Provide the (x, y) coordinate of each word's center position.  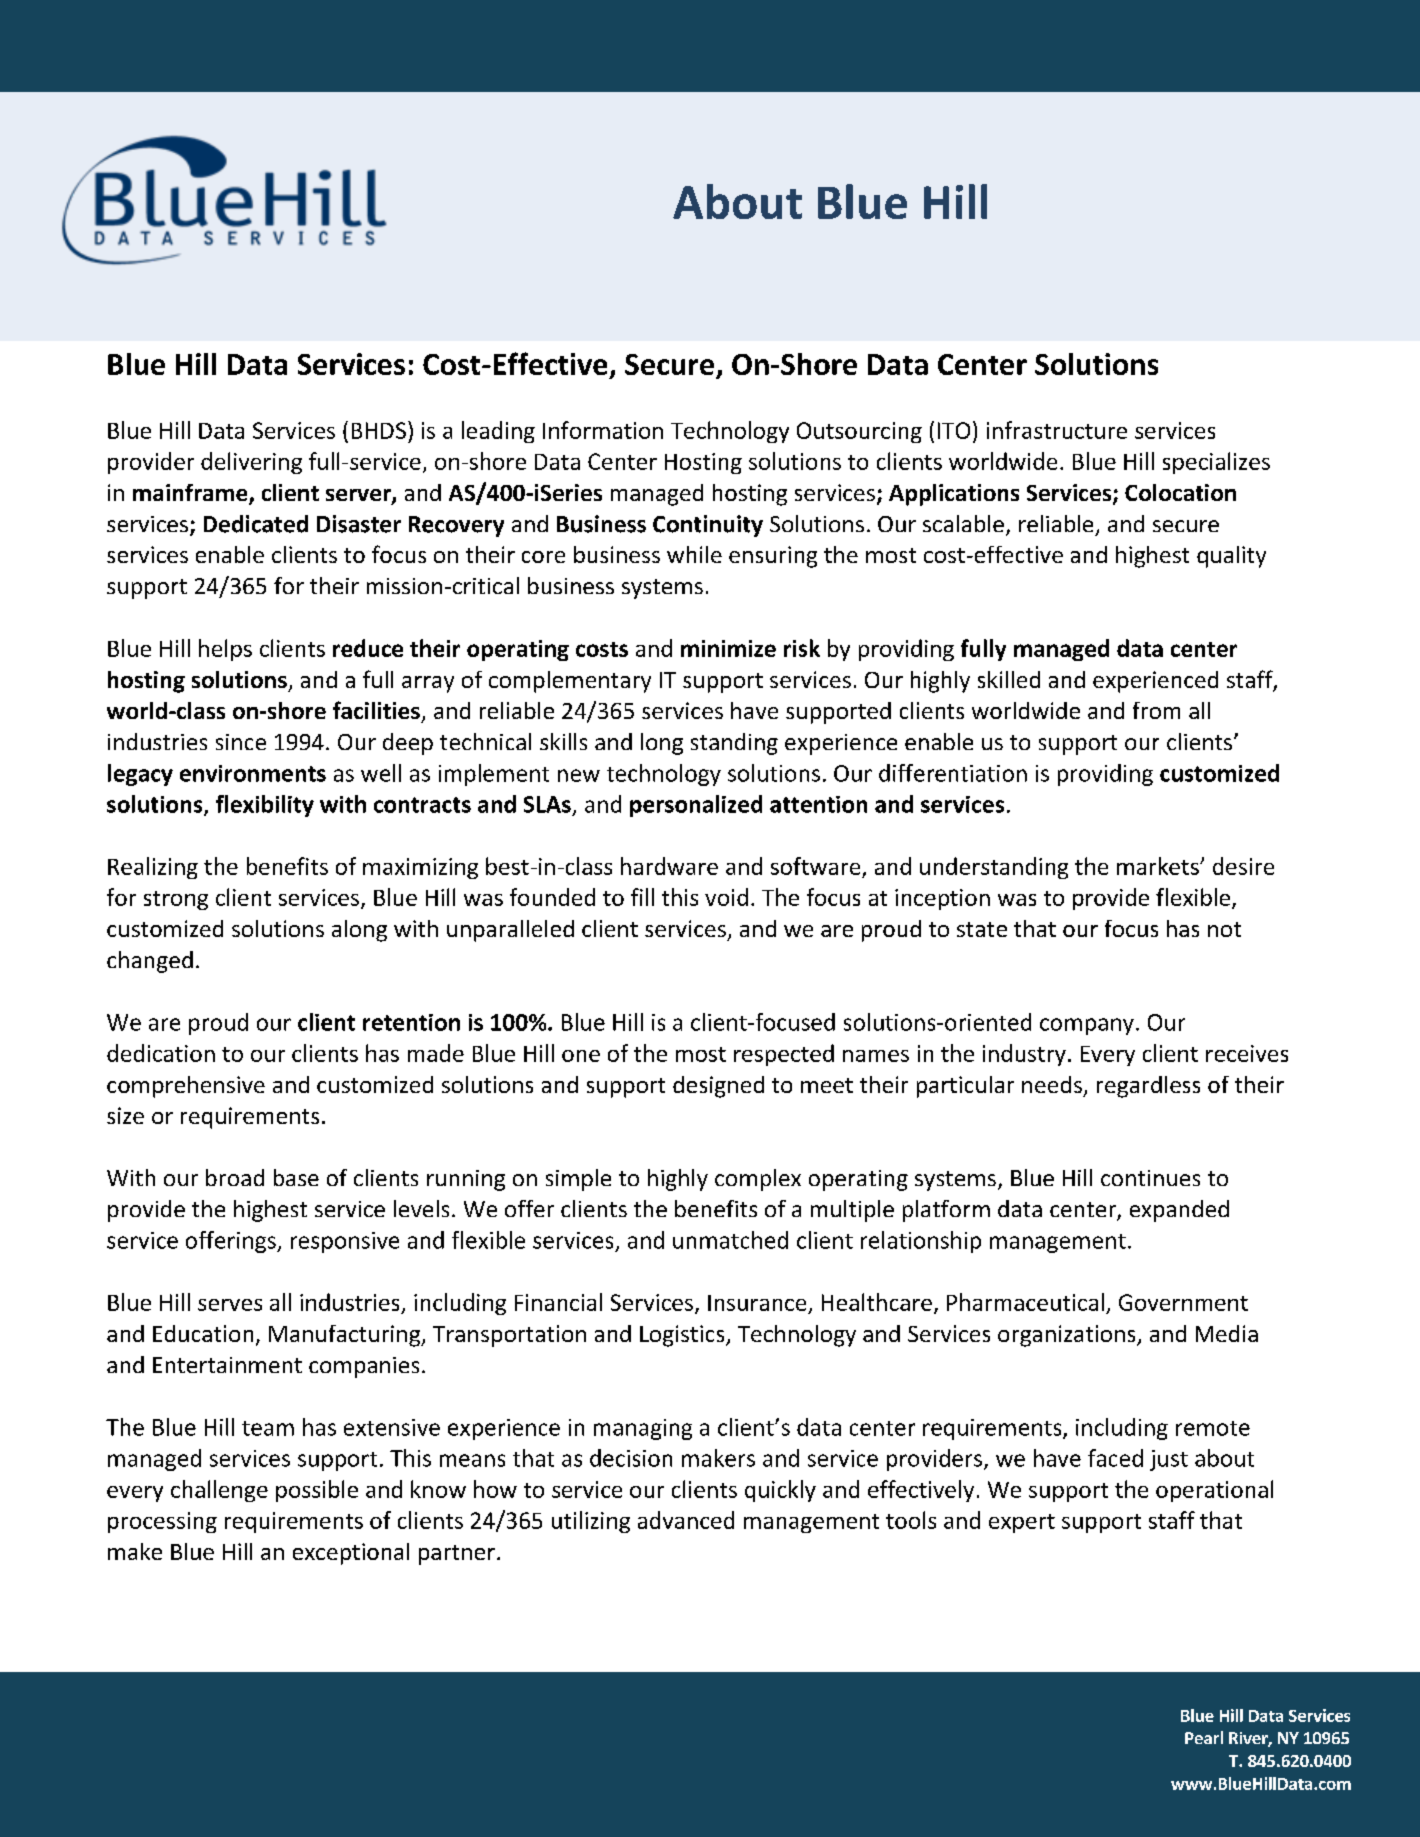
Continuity (708, 526)
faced (1115, 1458)
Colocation (1180, 492)
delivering (251, 463)
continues (1150, 1178)
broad (235, 1177)
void (726, 897)
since (241, 742)
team (268, 1428)
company (1087, 1026)
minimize (728, 648)
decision (631, 1458)
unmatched (730, 1240)
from (1156, 710)
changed (150, 962)
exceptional (351, 1554)
